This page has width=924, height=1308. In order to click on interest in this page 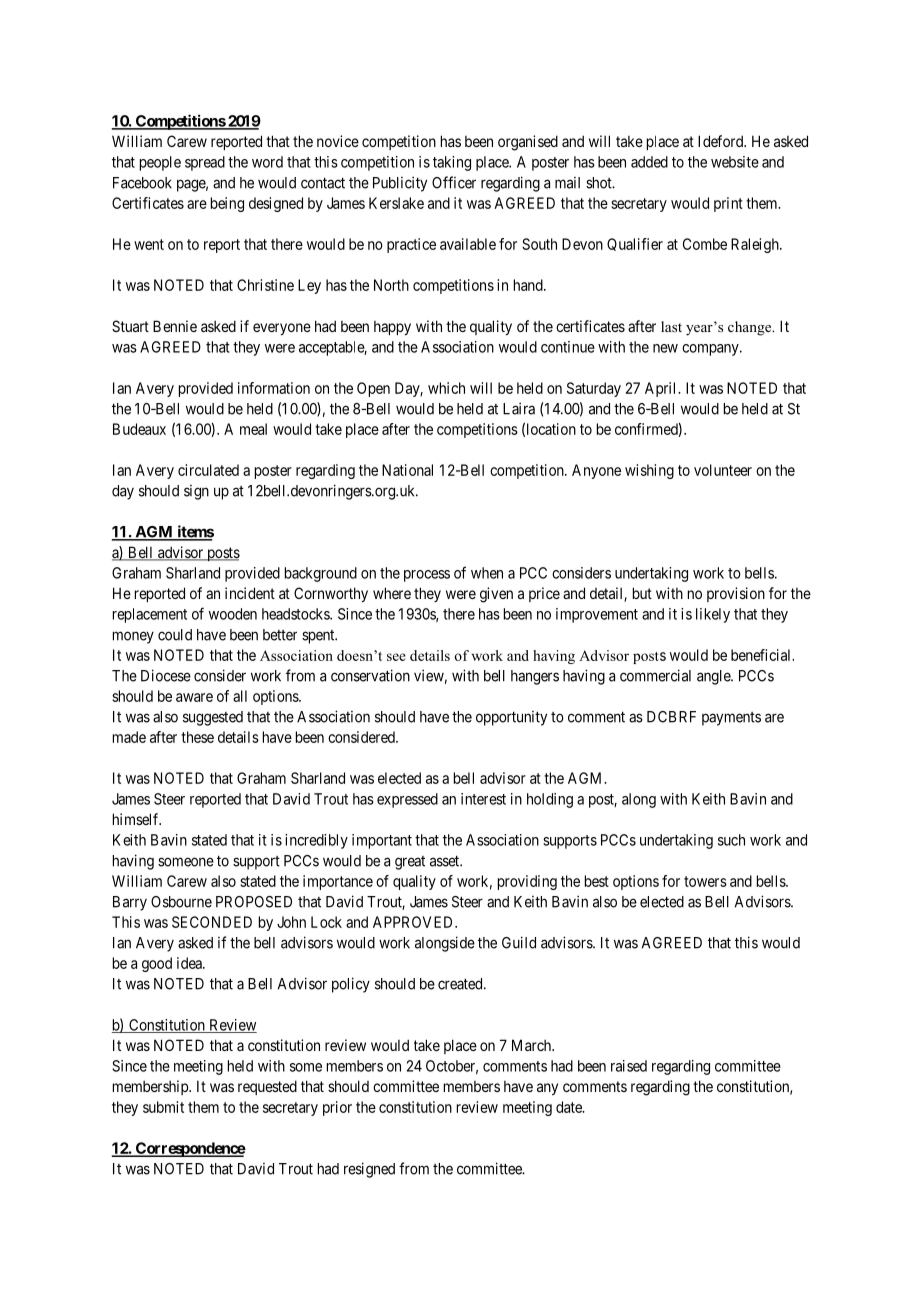, I will do `click(483, 799)`.
